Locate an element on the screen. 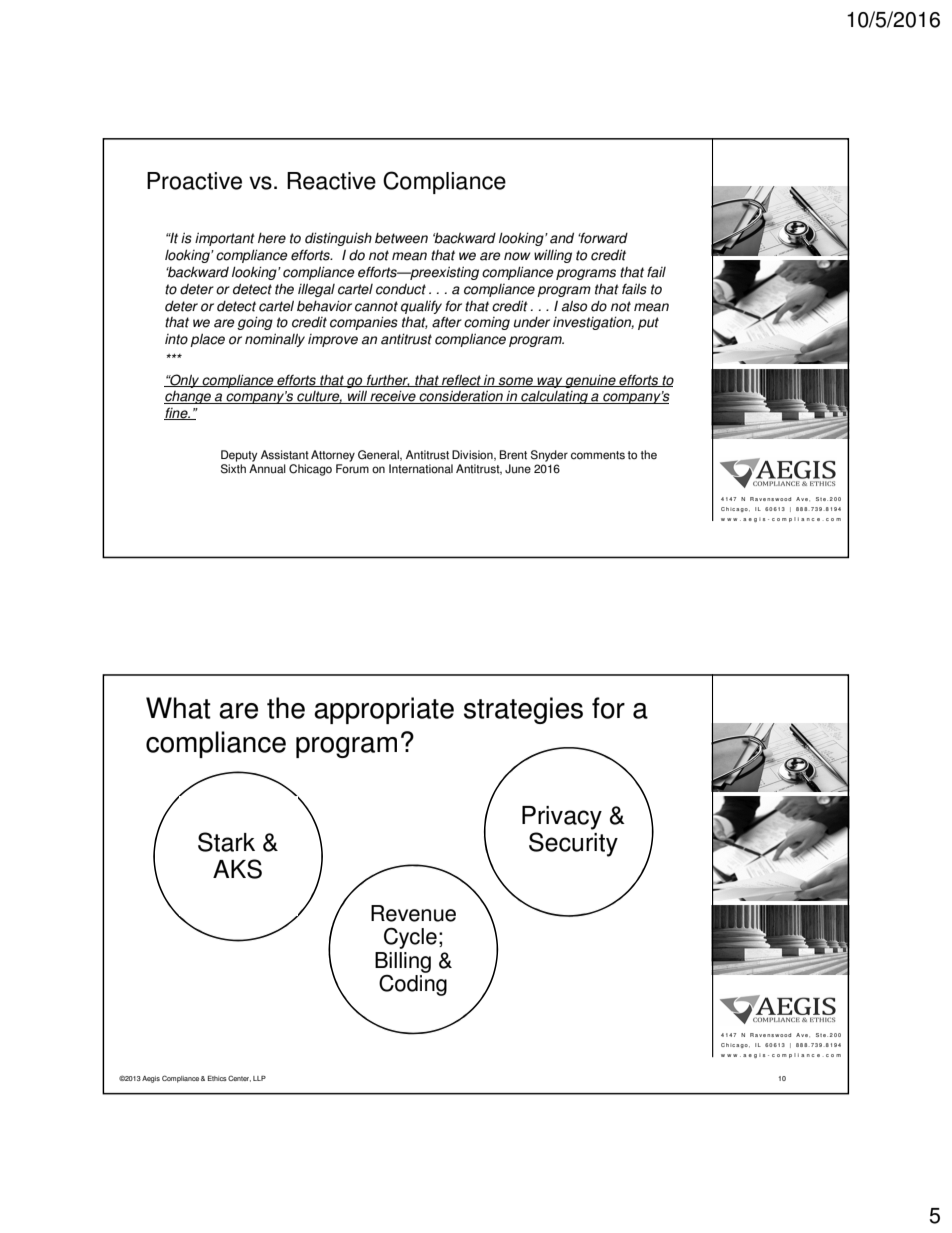 This screenshot has width=952, height=1233. What is located at coordinates (178, 708).
